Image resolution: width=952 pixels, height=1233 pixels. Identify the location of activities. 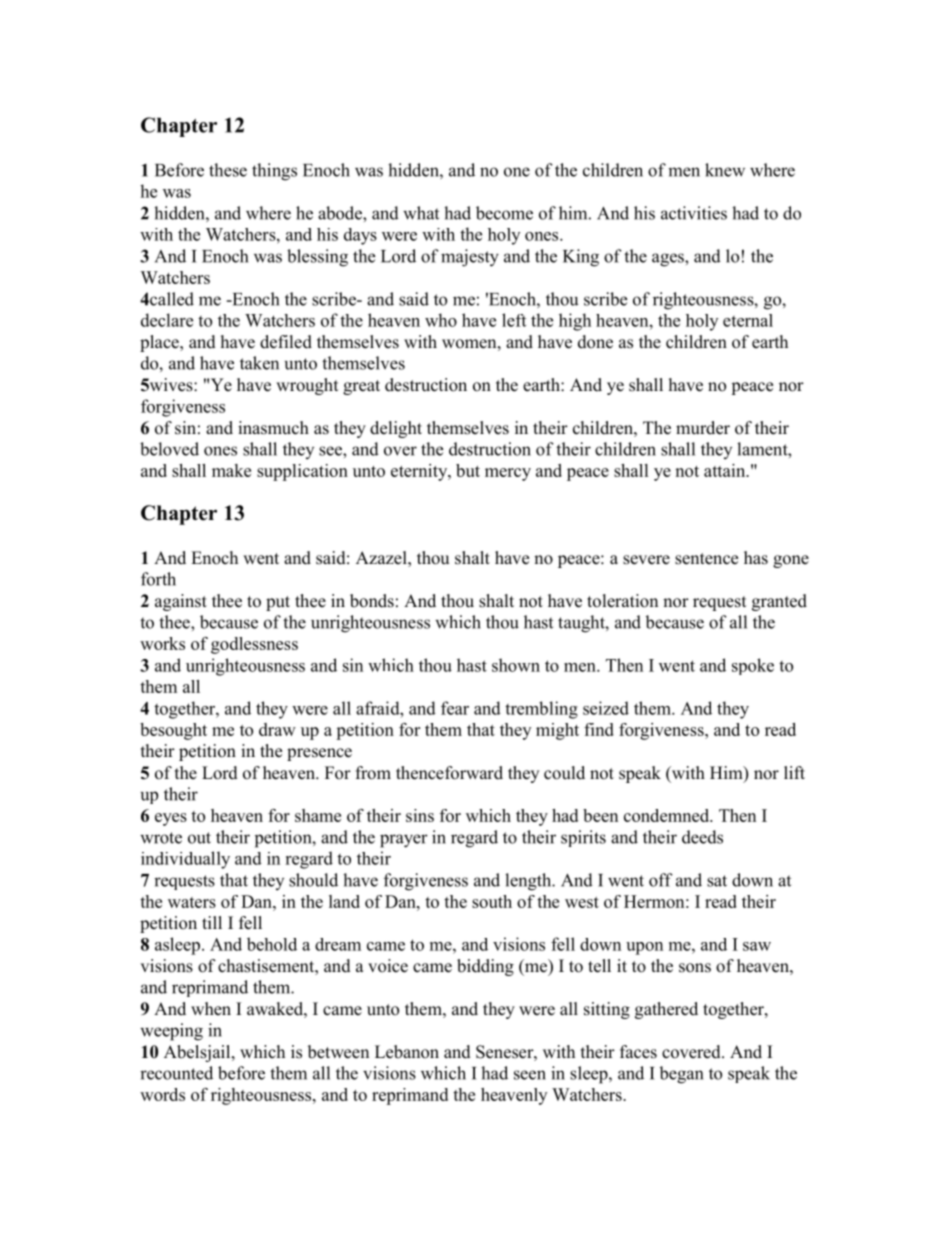
(694, 213).
